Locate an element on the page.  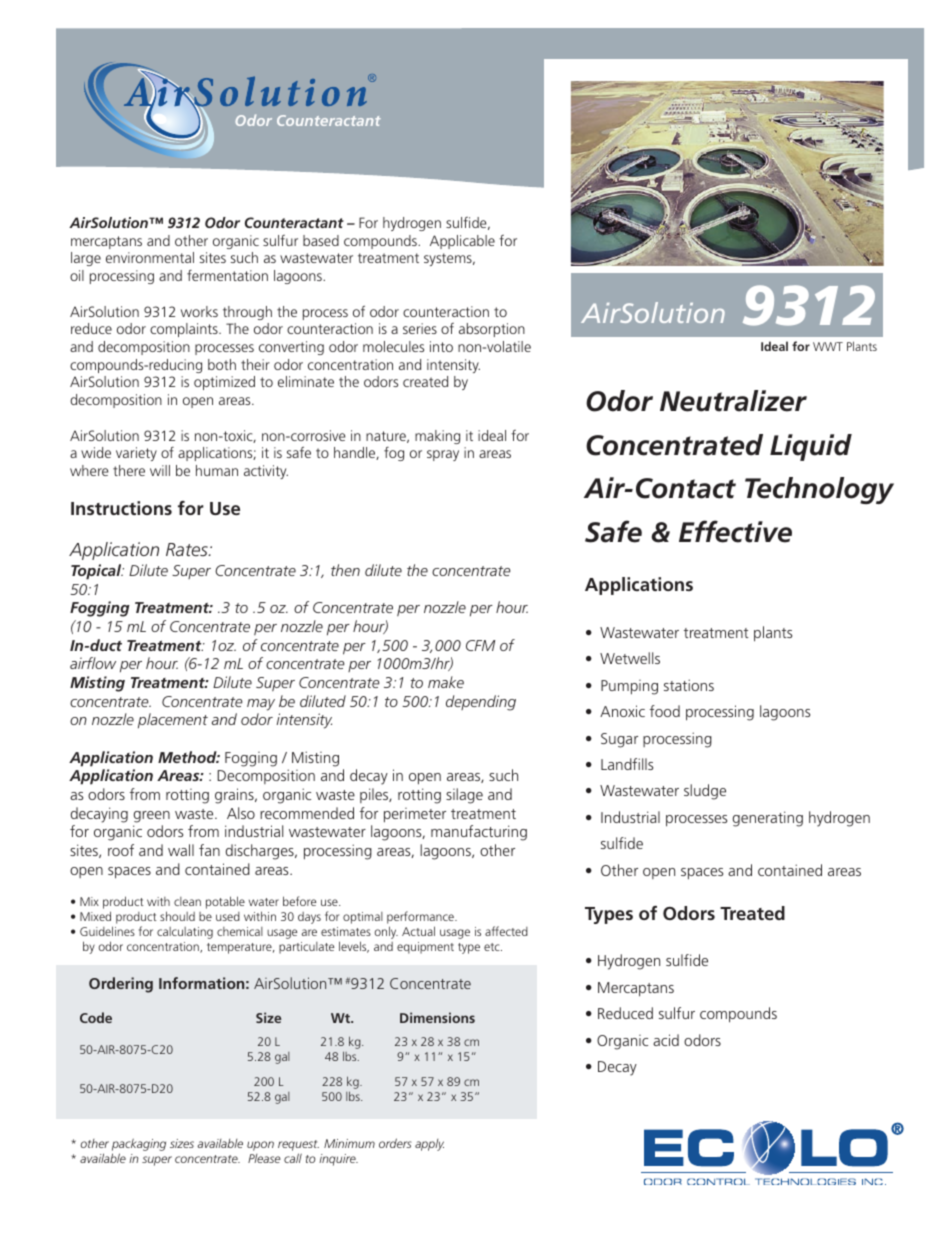
Applicable is located at coordinates (462, 242).
